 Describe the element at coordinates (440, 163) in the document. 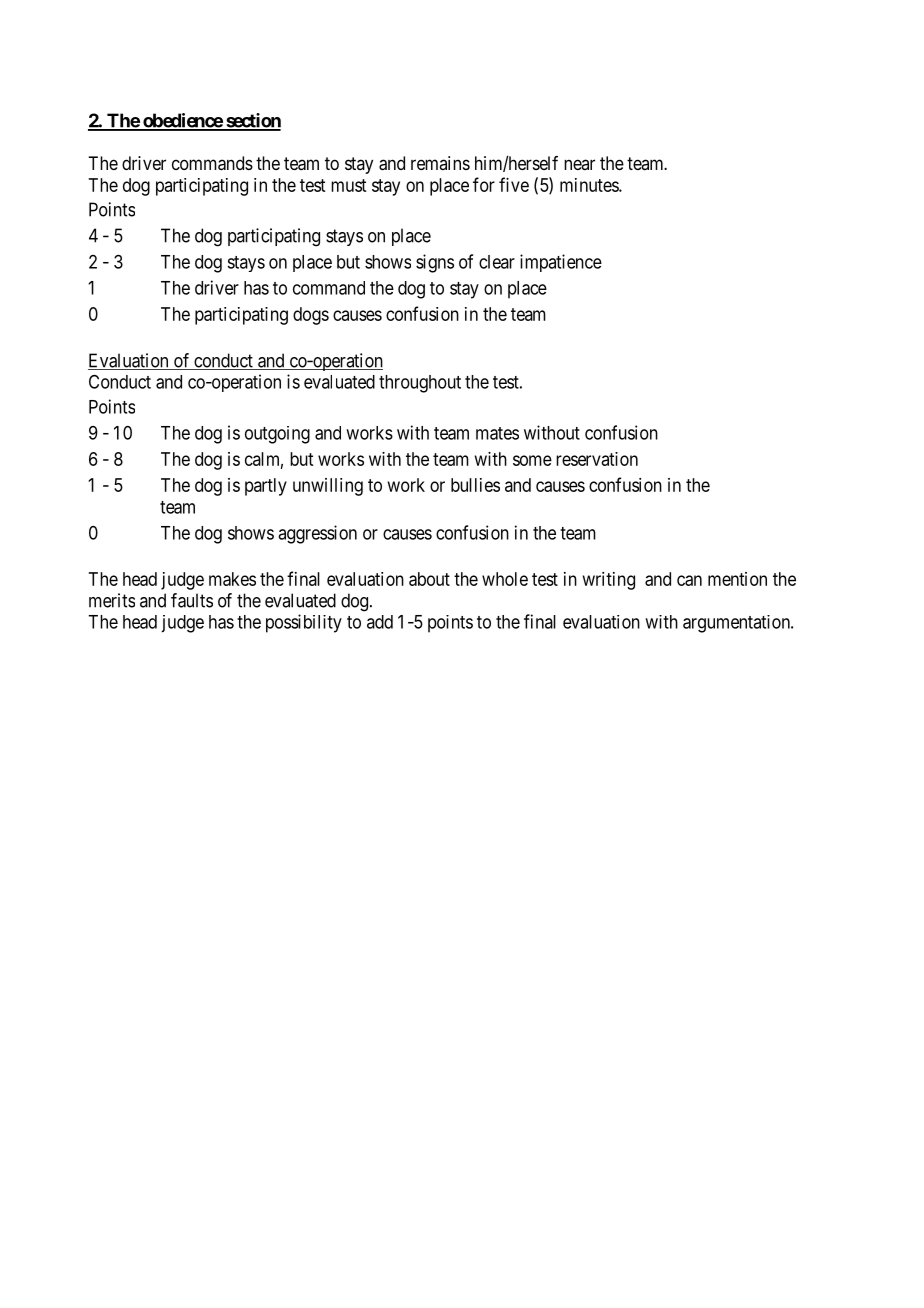

I see `remains` at that location.
